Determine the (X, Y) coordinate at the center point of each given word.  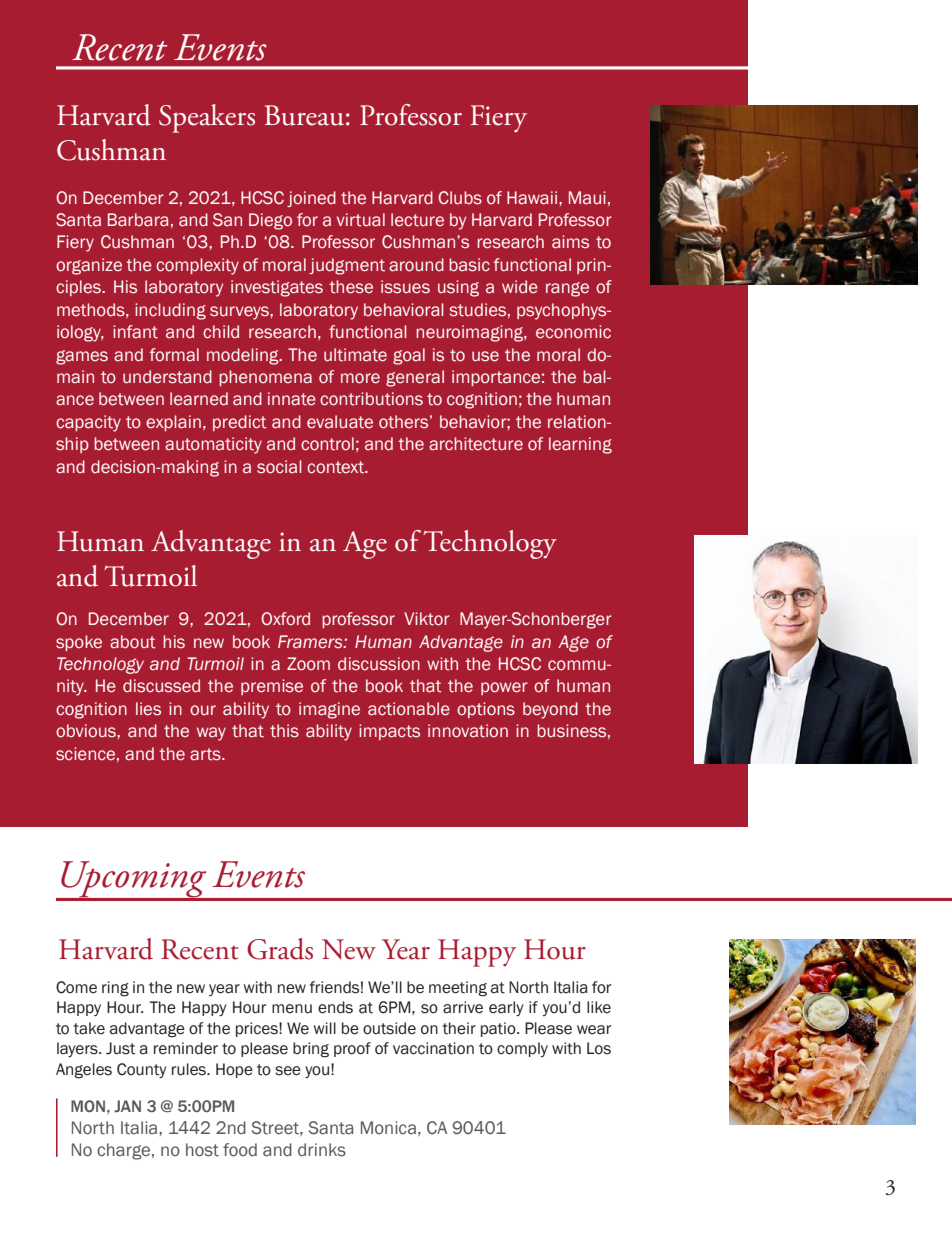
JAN (127, 1106)
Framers (311, 642)
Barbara (138, 220)
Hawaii (532, 198)
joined (311, 199)
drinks (322, 1150)
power (504, 688)
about (133, 642)
